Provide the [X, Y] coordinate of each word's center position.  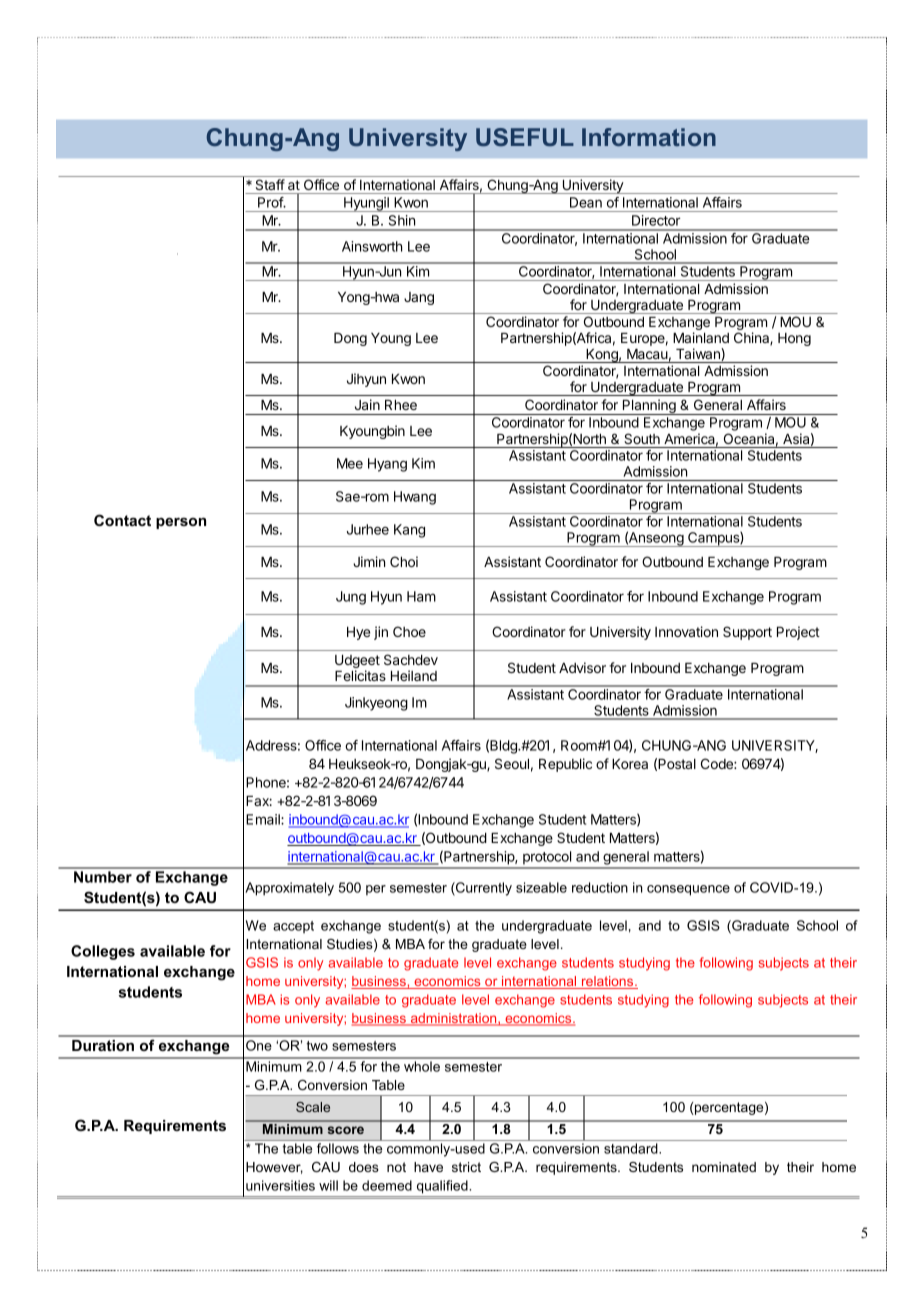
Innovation [686, 631]
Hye [358, 633]
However [274, 1168]
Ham [421, 596]
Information [649, 137]
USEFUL [525, 137]
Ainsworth [372, 246]
